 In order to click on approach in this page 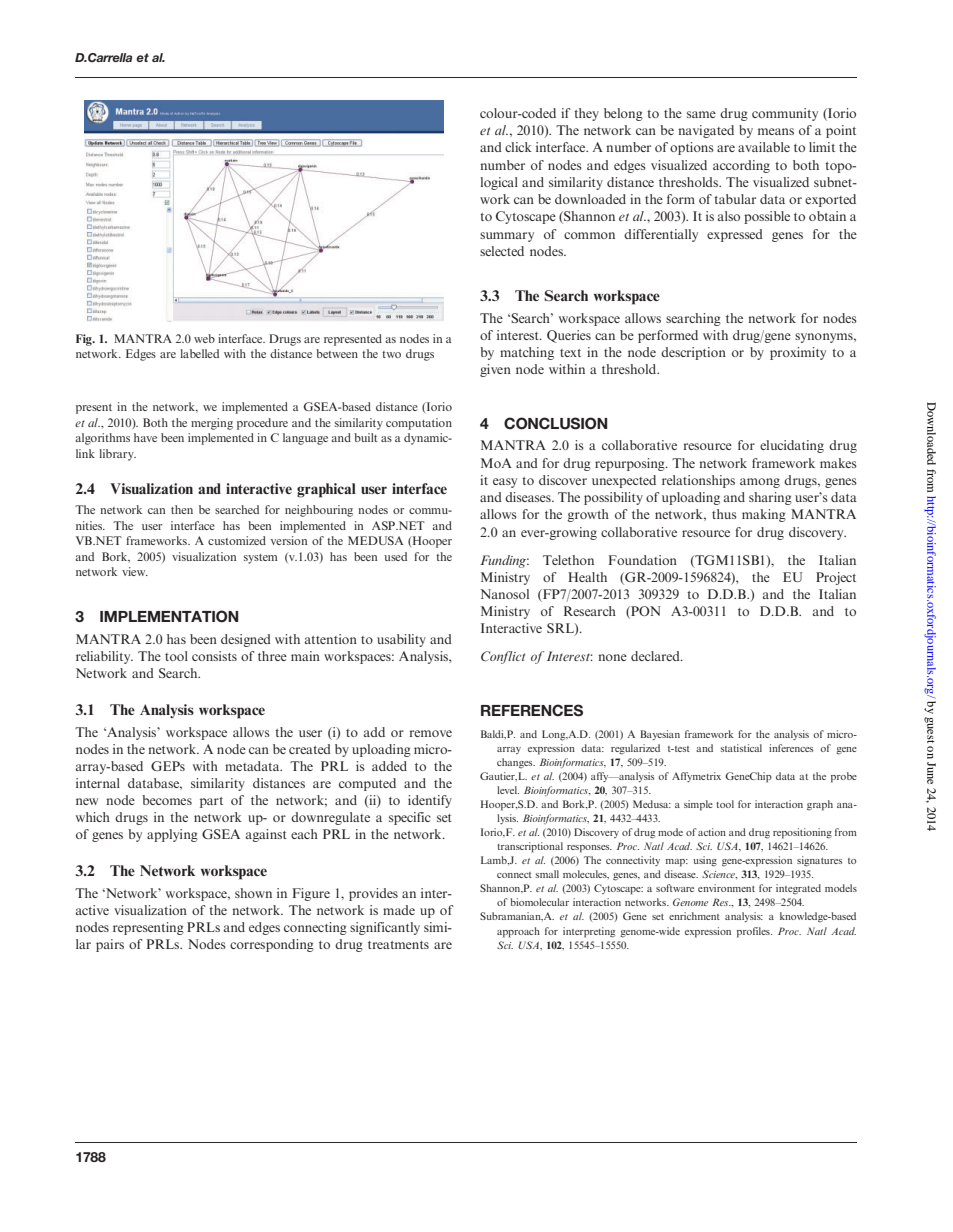, I will do `click(518, 932)`.
